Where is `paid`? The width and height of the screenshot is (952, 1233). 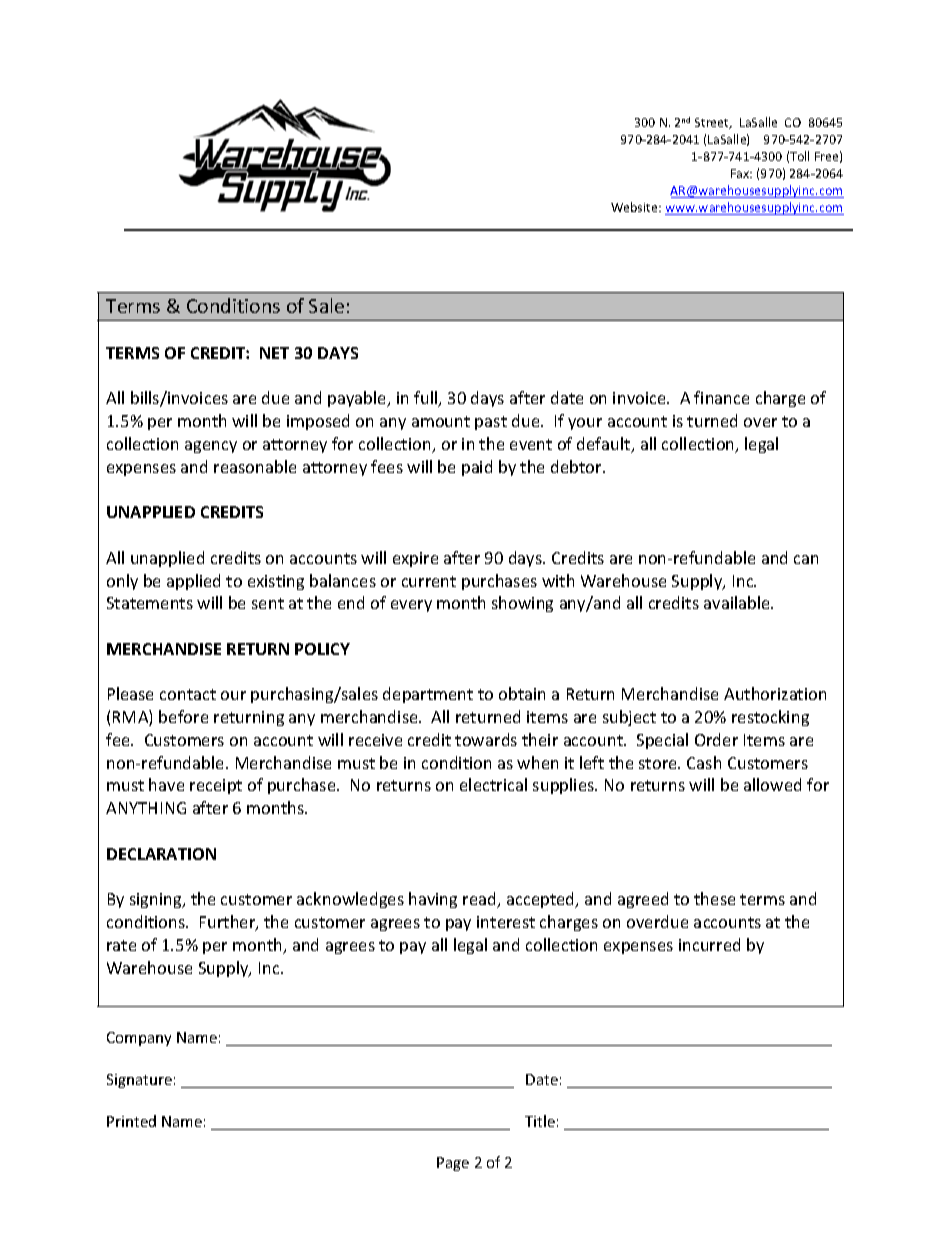 paid is located at coordinates (477, 468).
